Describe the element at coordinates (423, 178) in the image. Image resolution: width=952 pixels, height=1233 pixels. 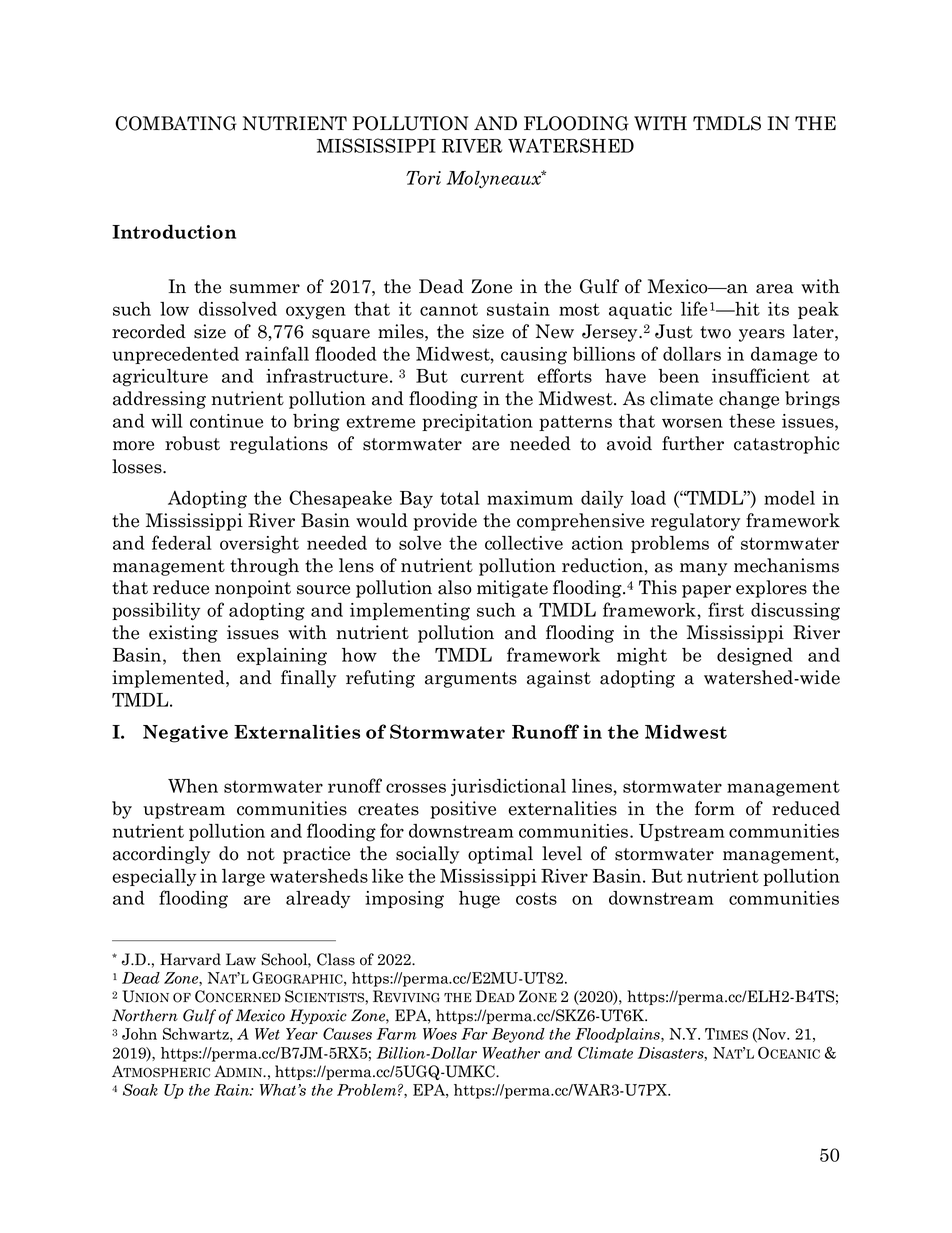
I see `Tori` at that location.
